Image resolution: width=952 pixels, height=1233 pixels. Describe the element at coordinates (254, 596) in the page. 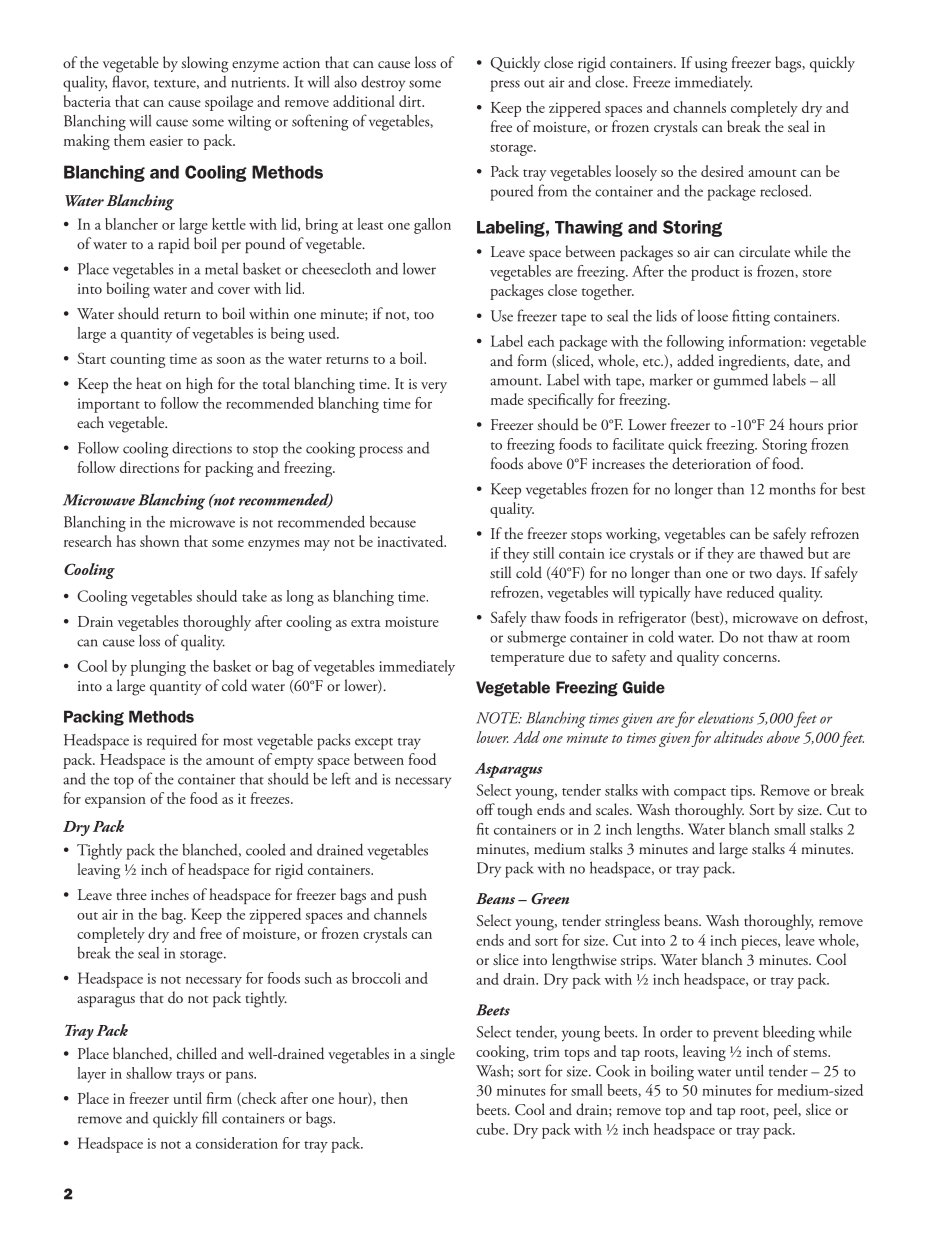

I see `take` at that location.
